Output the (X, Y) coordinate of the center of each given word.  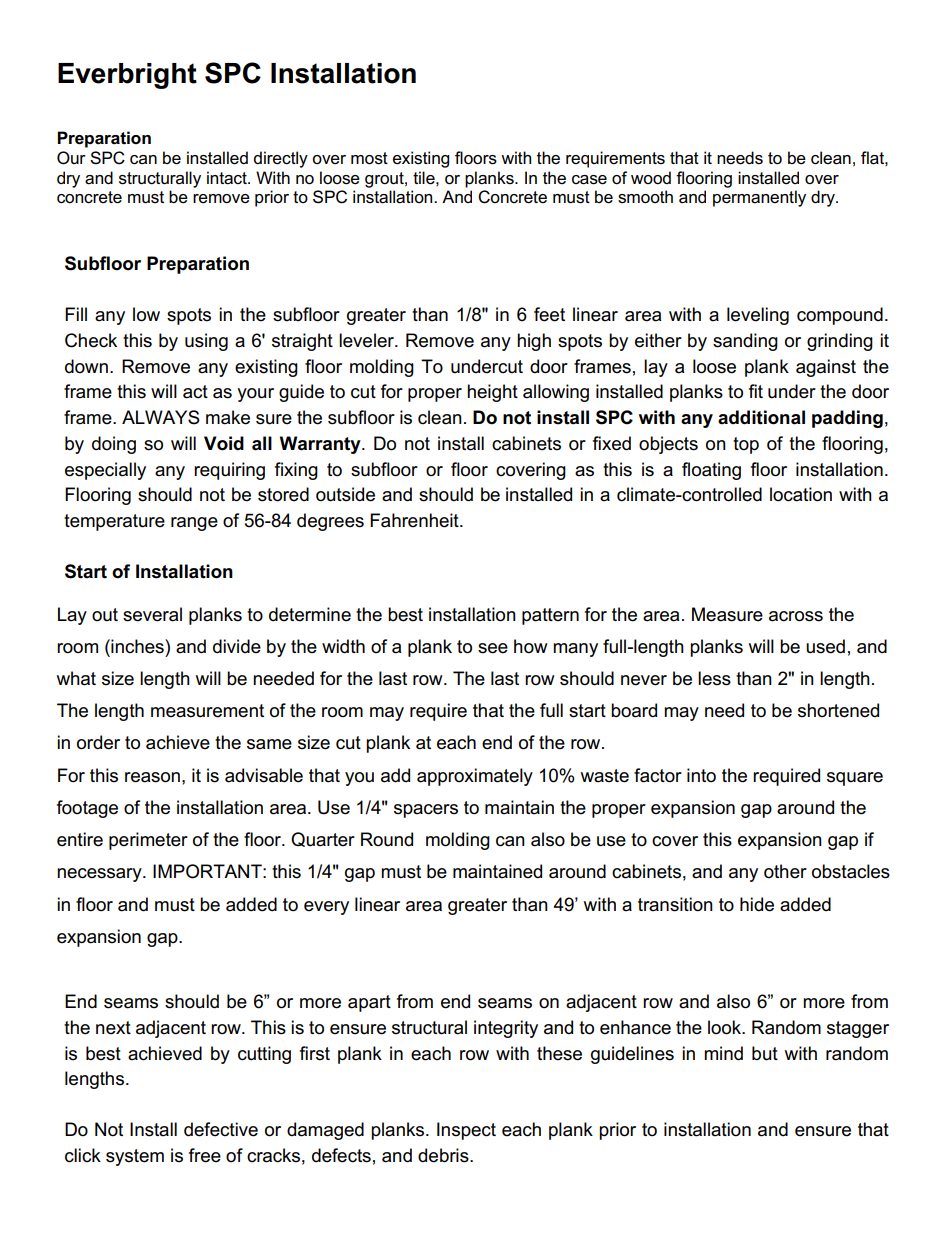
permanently (759, 198)
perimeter (148, 841)
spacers (426, 811)
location (801, 494)
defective (221, 1129)
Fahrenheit (415, 520)
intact (228, 178)
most (369, 158)
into (701, 775)
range (194, 524)
